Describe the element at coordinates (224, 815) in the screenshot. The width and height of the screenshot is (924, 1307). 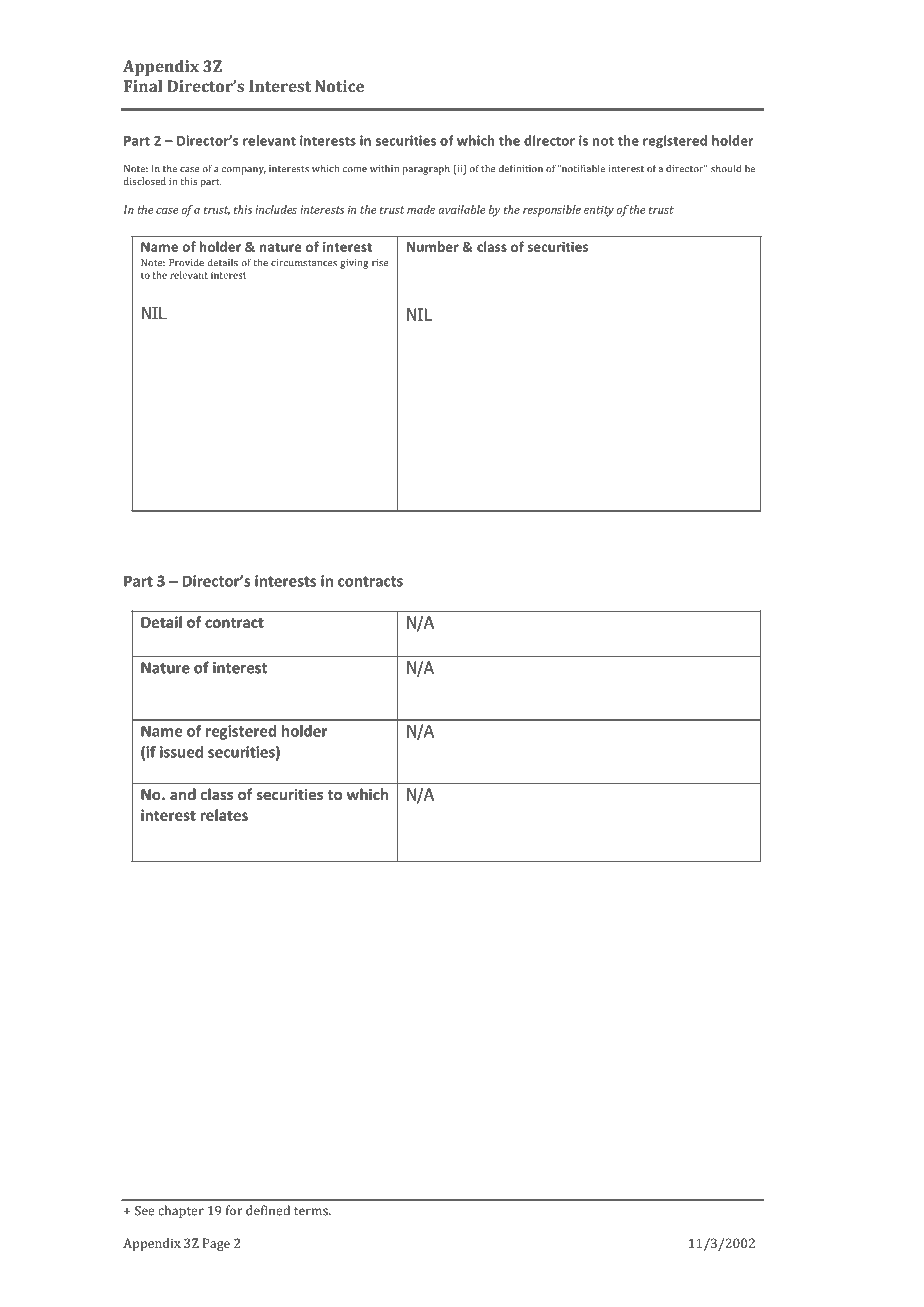
I see `relates` at that location.
